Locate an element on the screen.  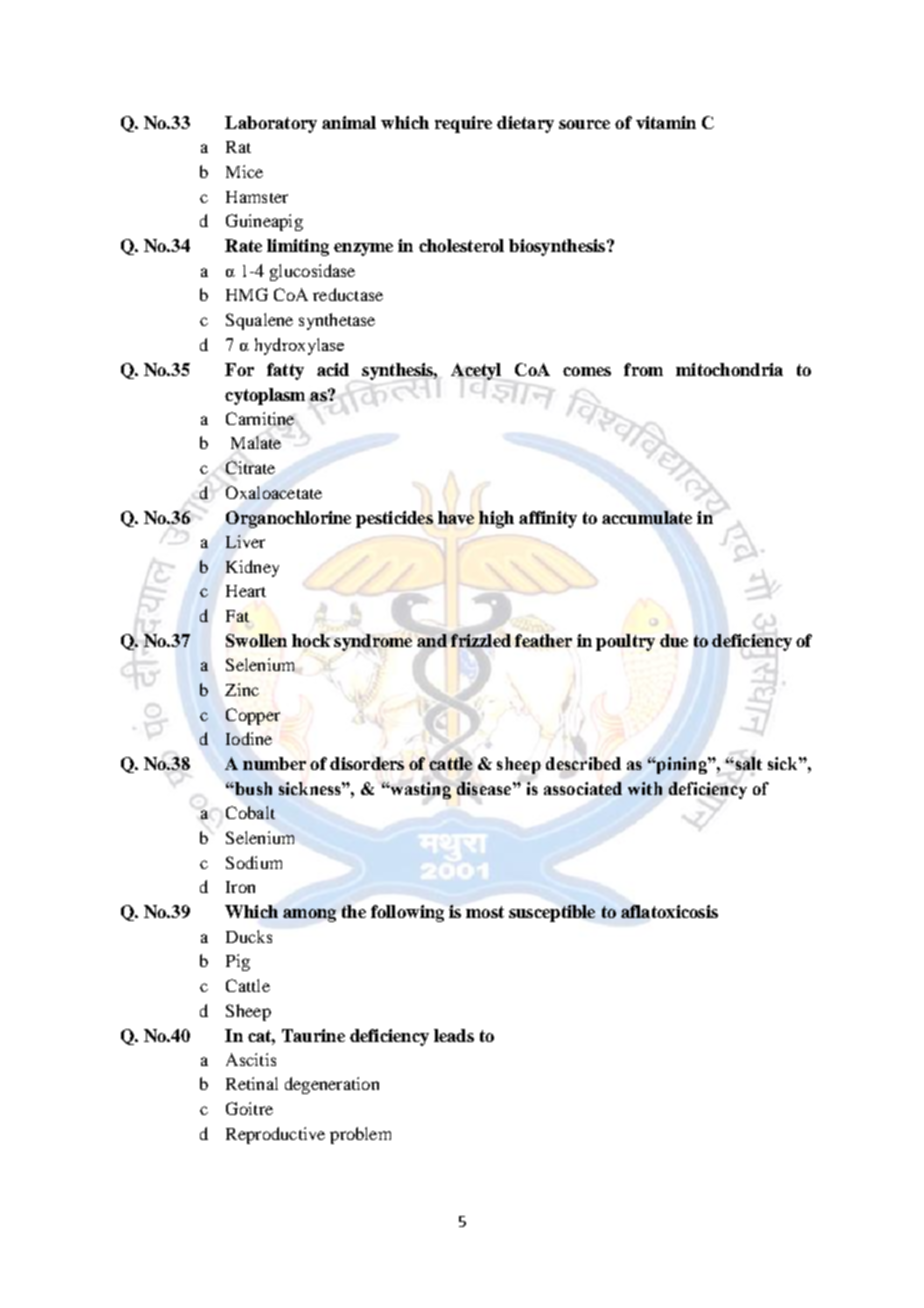
degeneration is located at coordinates (332, 1085).
